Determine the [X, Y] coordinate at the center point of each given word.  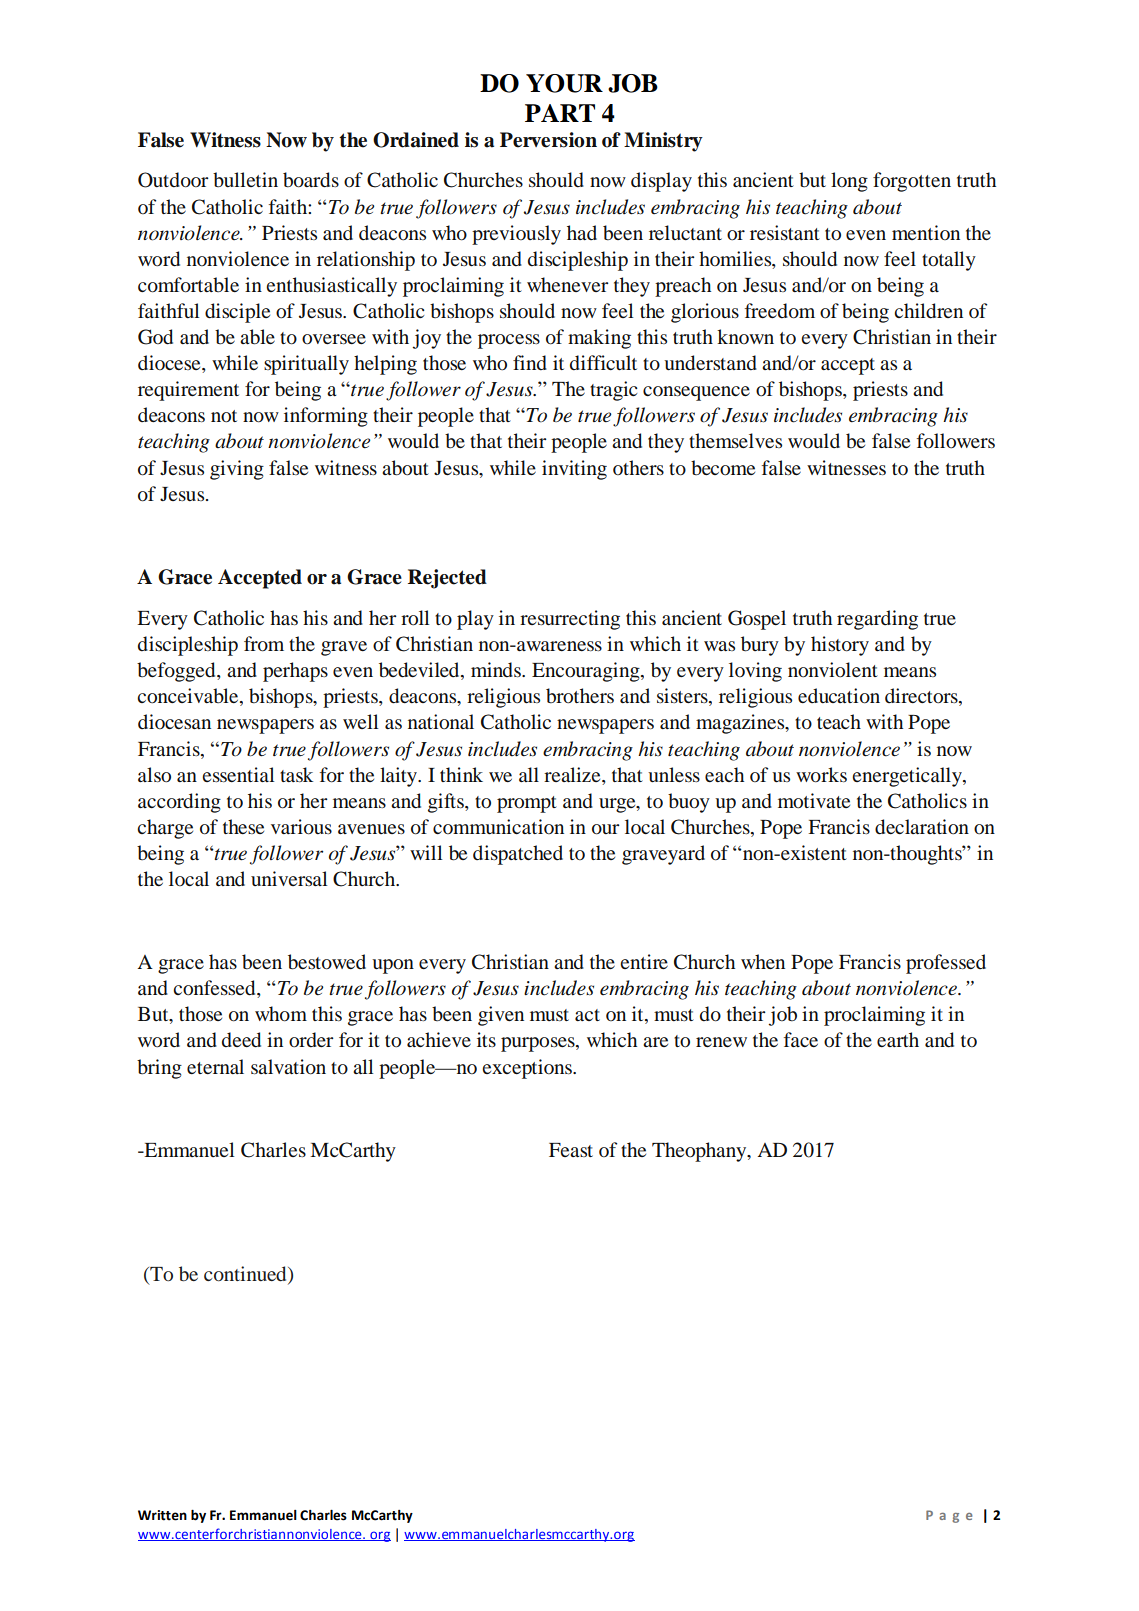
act [587, 1015]
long [849, 182]
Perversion [548, 140]
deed [241, 1040]
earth [898, 1039]
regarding [877, 620]
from [264, 644]
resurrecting [570, 620]
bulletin [245, 179]
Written [162, 1515]
